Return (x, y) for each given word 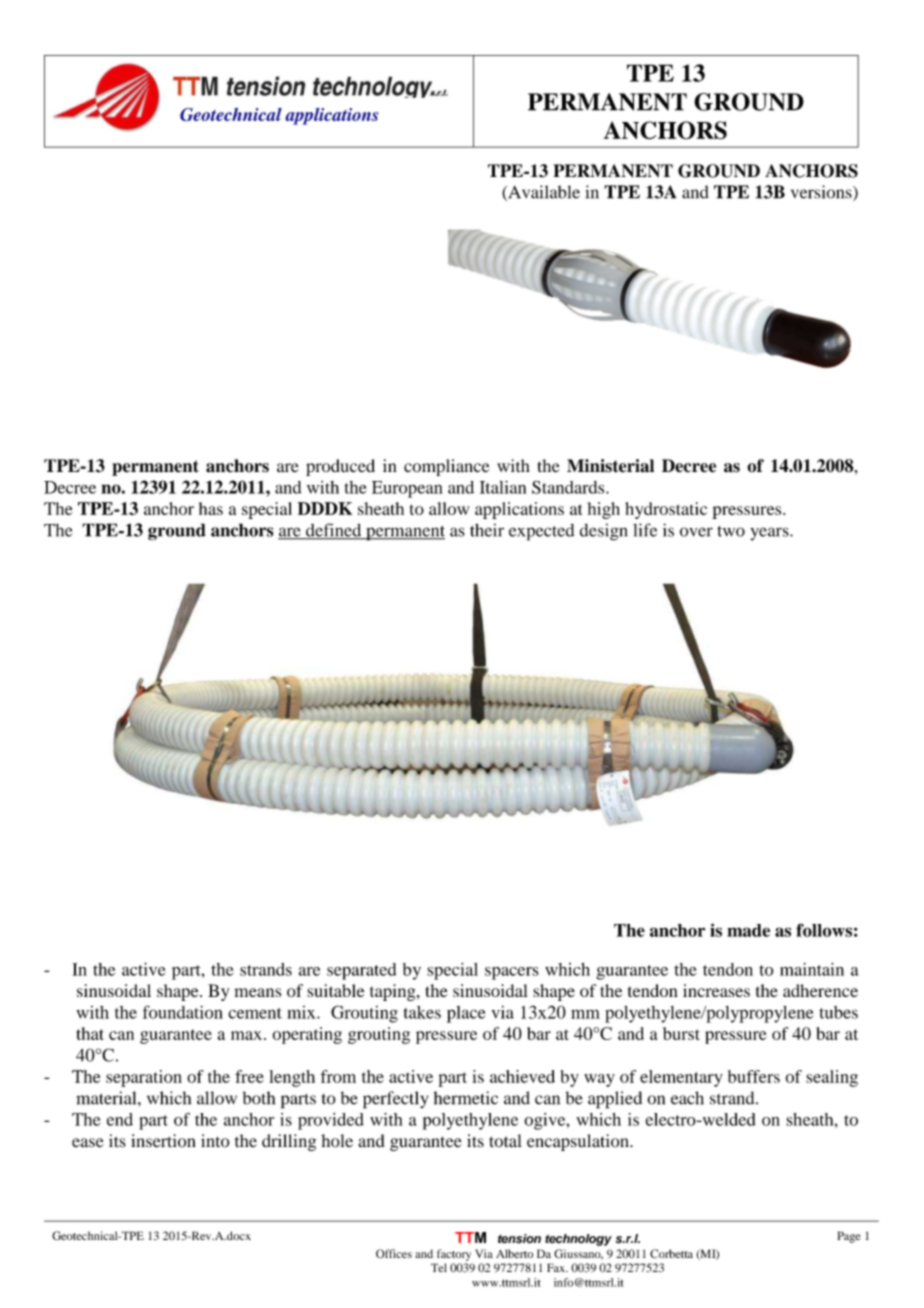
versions (822, 193)
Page (849, 1237)
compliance (447, 467)
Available (543, 193)
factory (454, 1255)
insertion (163, 1141)
